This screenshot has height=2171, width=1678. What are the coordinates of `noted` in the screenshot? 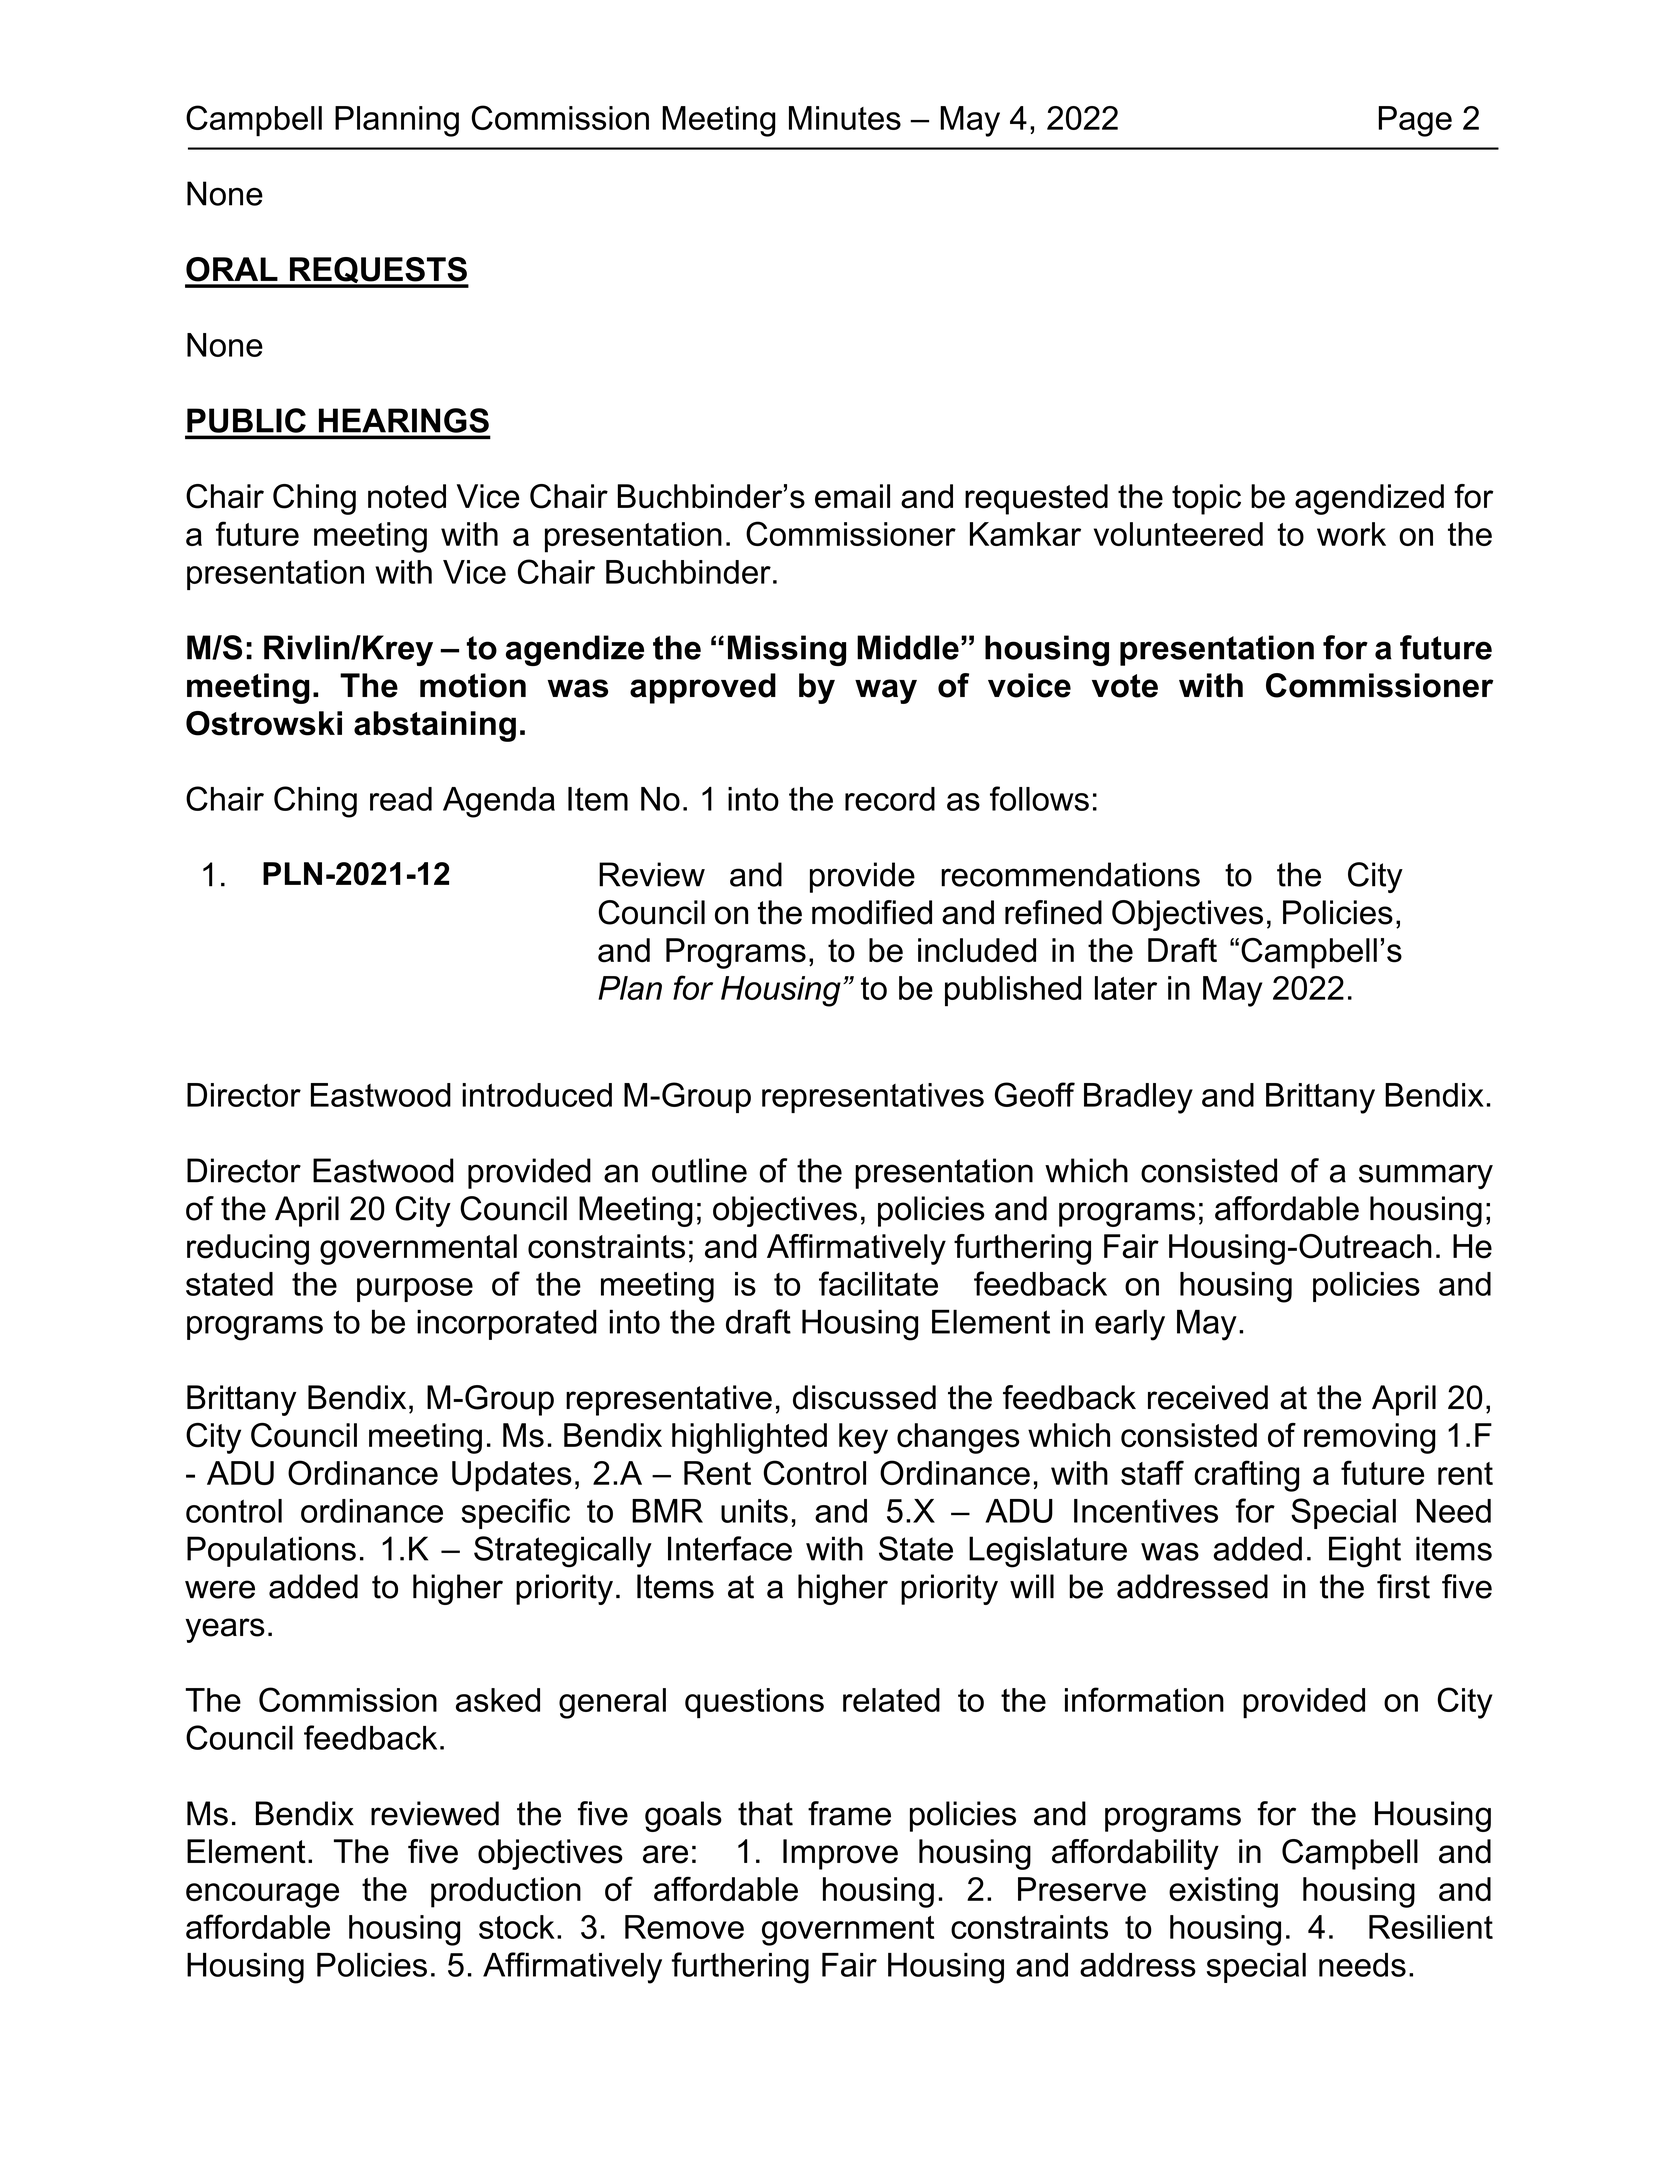 It's located at (407, 496).
